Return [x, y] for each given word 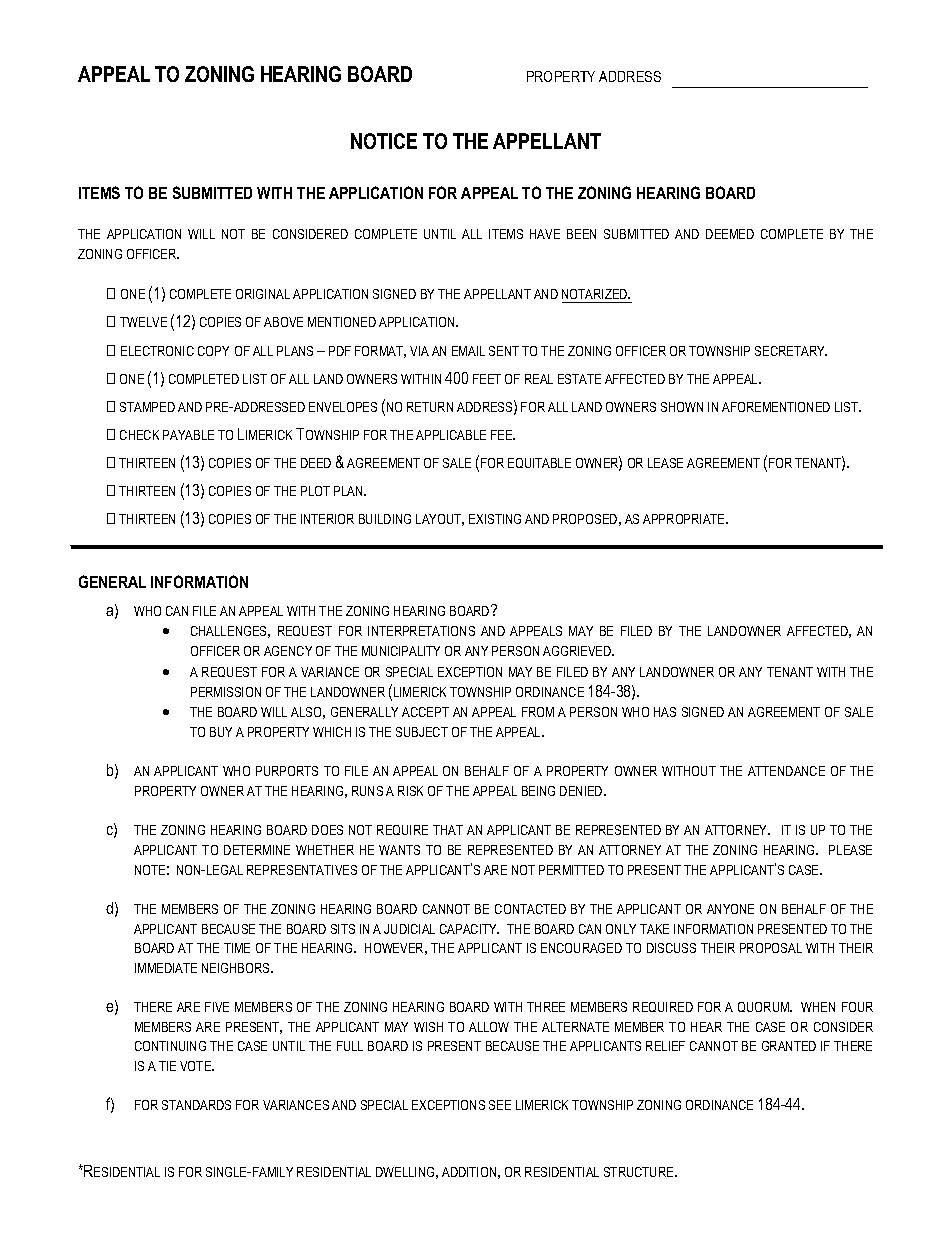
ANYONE [730, 909]
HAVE [545, 234]
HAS [665, 712]
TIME [237, 948]
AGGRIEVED [578, 651]
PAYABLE [188, 435]
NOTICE [384, 141]
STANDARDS [196, 1105]
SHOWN [682, 407]
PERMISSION [226, 692]
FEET [487, 379]
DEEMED [730, 234]
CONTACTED [530, 909]
